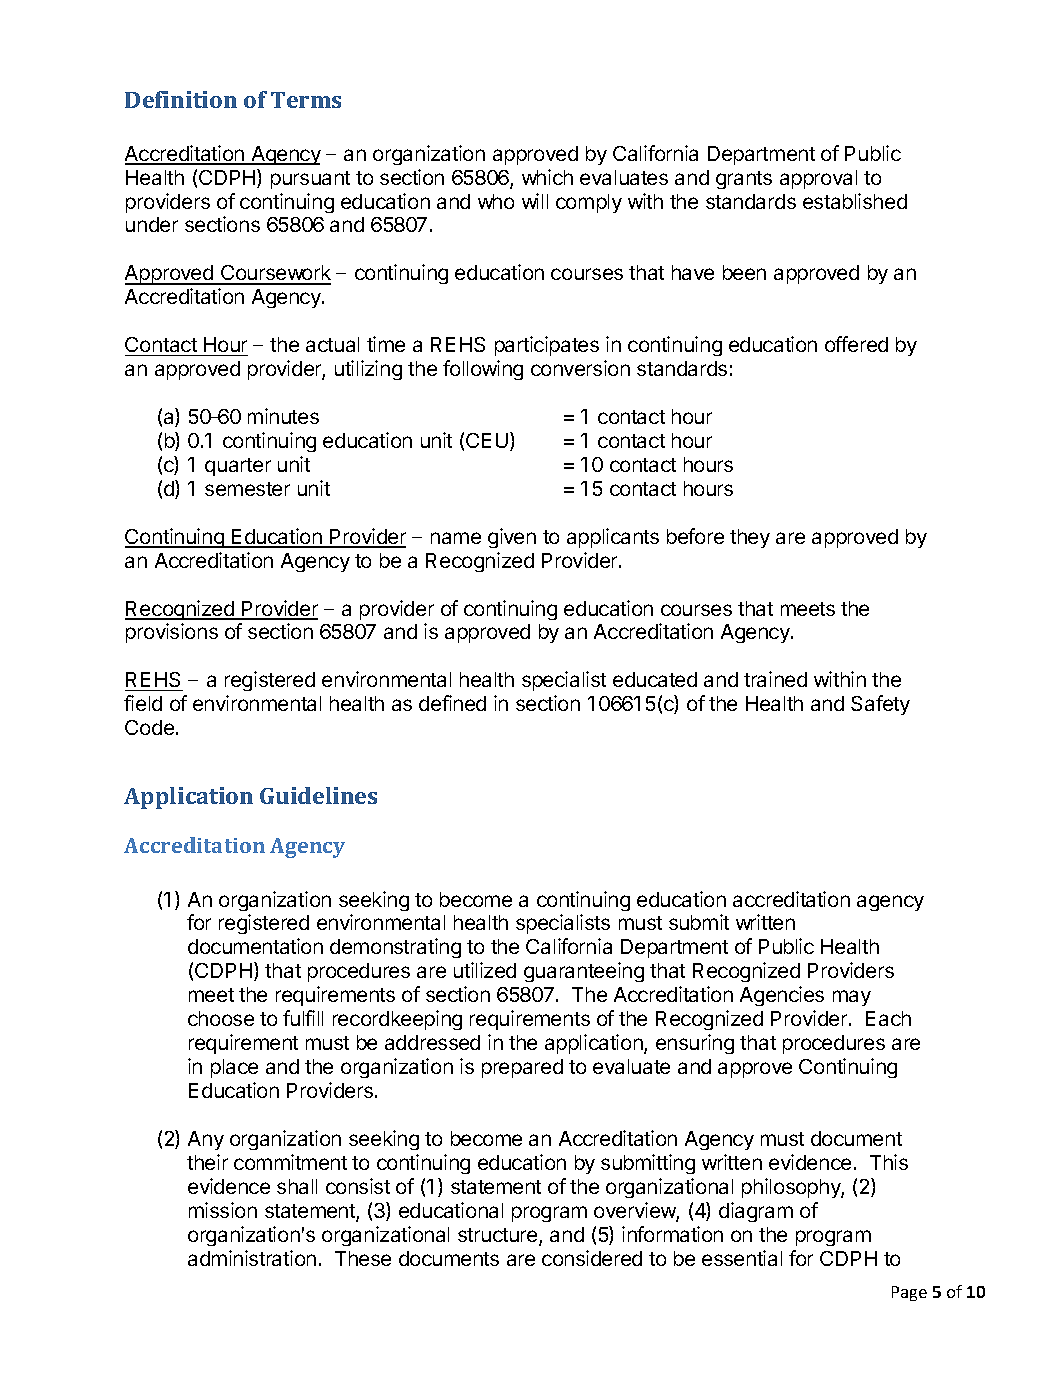  Describe the element at coordinates (782, 996) in the document. I see `Agencies` at that location.
